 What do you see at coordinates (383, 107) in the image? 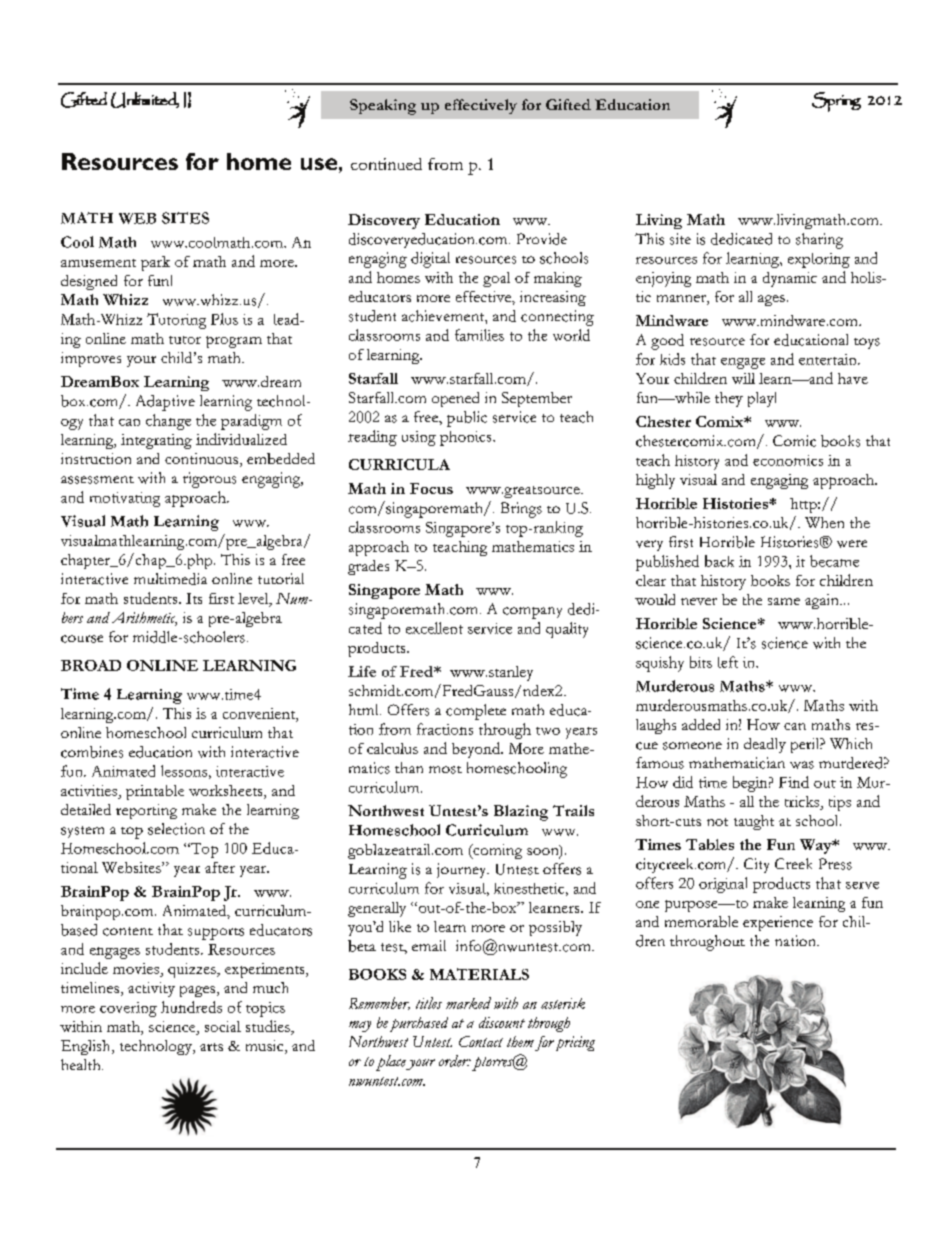
I see `Speaking` at bounding box center [383, 107].
